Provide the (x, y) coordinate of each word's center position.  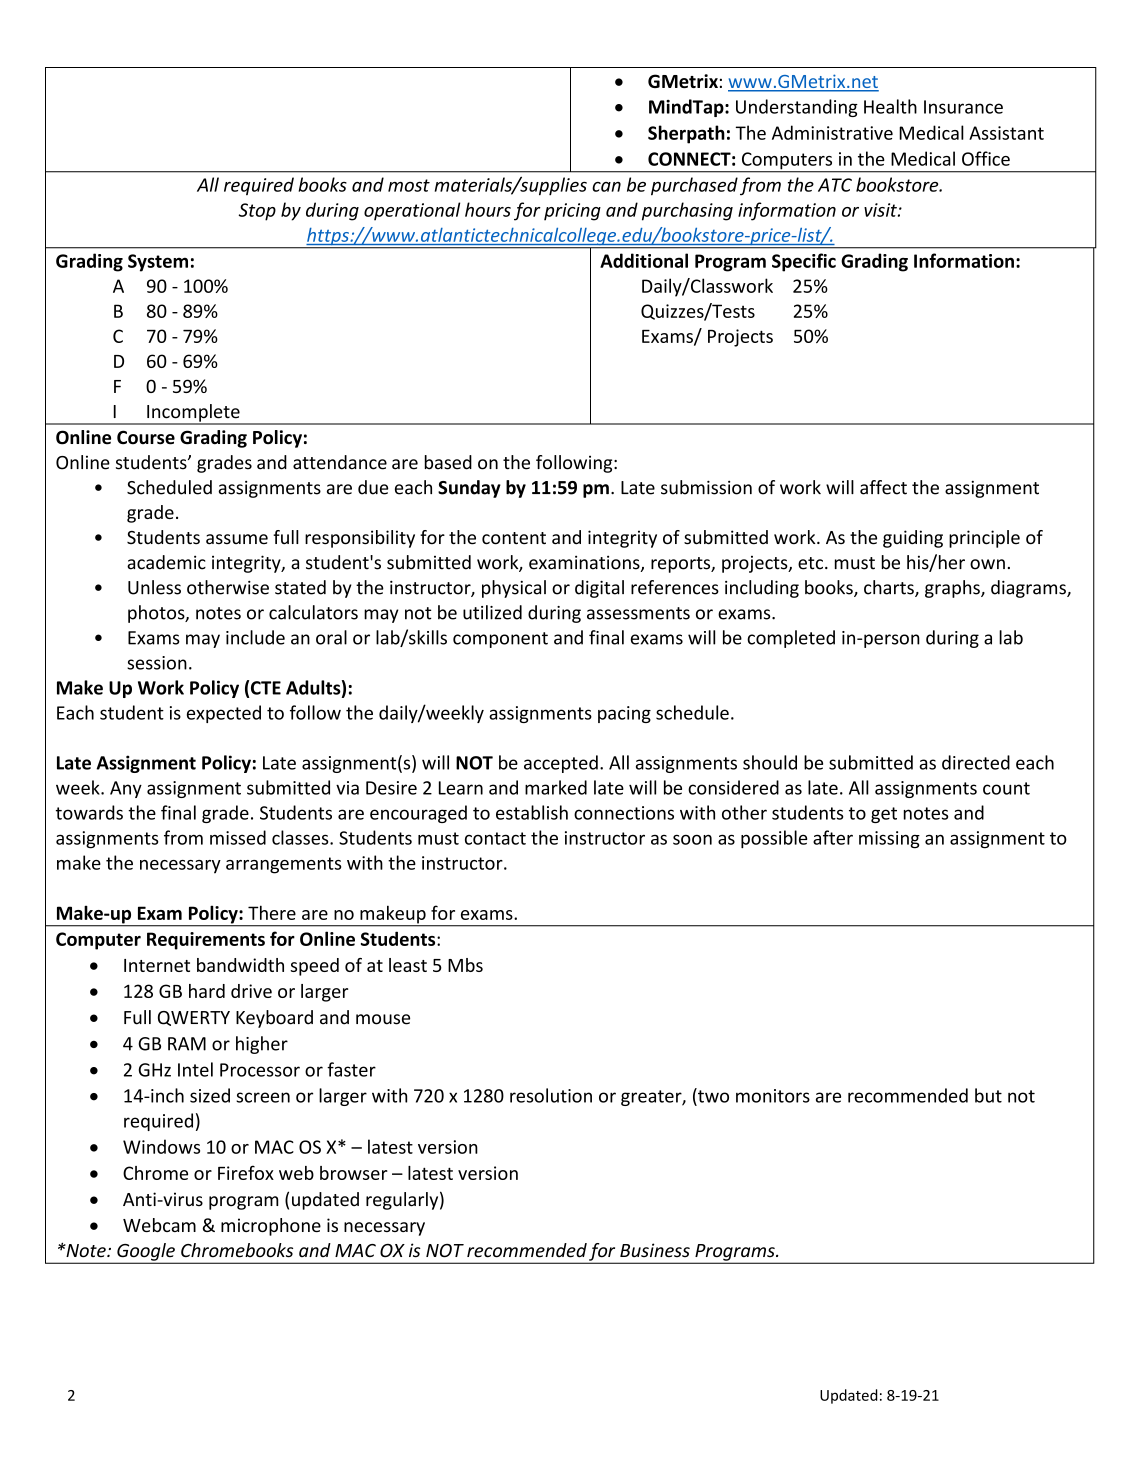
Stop (257, 212)
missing (889, 840)
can (606, 187)
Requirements (206, 941)
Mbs (465, 965)
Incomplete (193, 414)
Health (890, 106)
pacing (624, 714)
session (157, 663)
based (448, 462)
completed (791, 639)
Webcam (159, 1225)
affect (883, 487)
